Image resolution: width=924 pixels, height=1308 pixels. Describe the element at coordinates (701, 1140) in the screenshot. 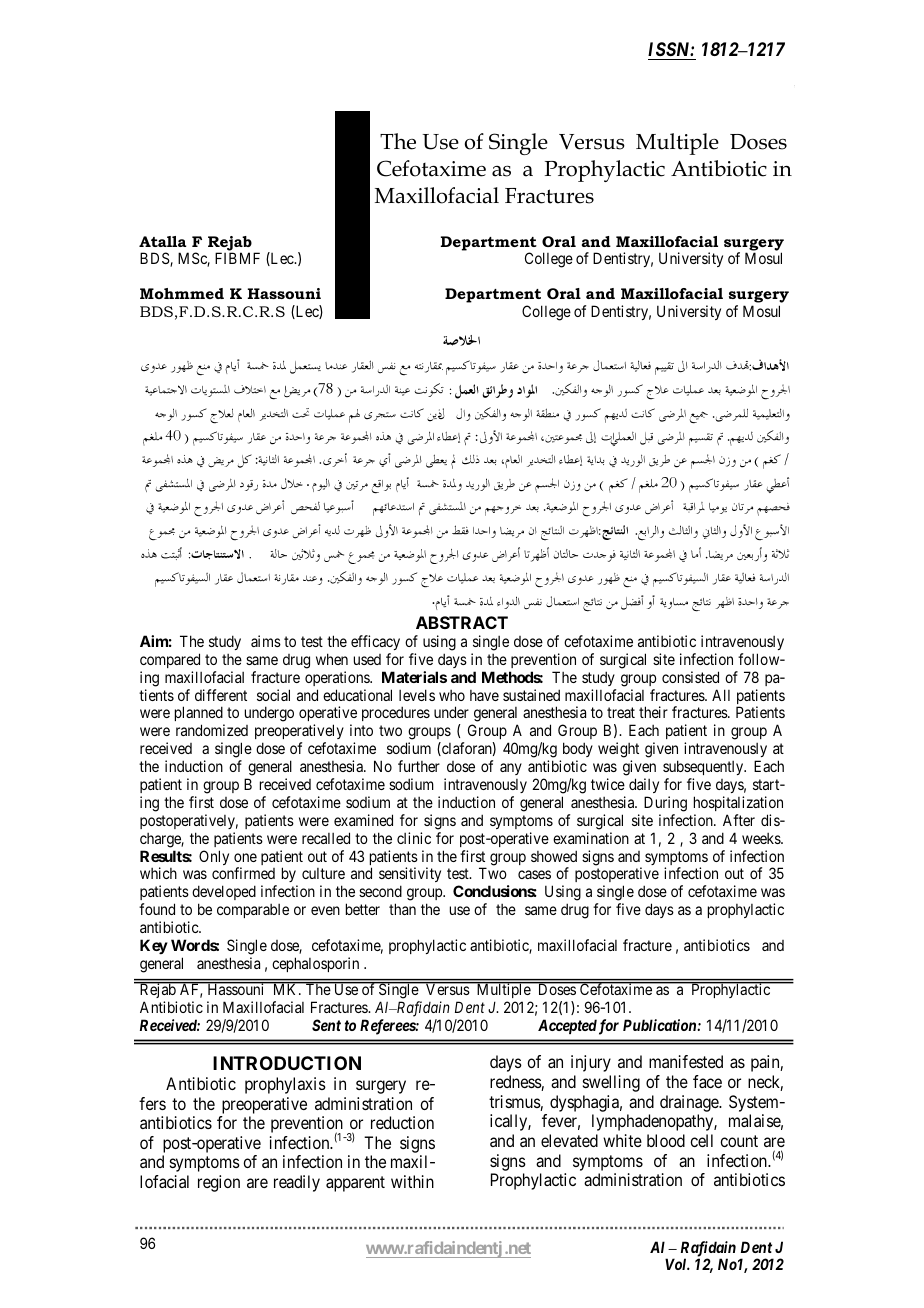

I see `cell` at that location.
